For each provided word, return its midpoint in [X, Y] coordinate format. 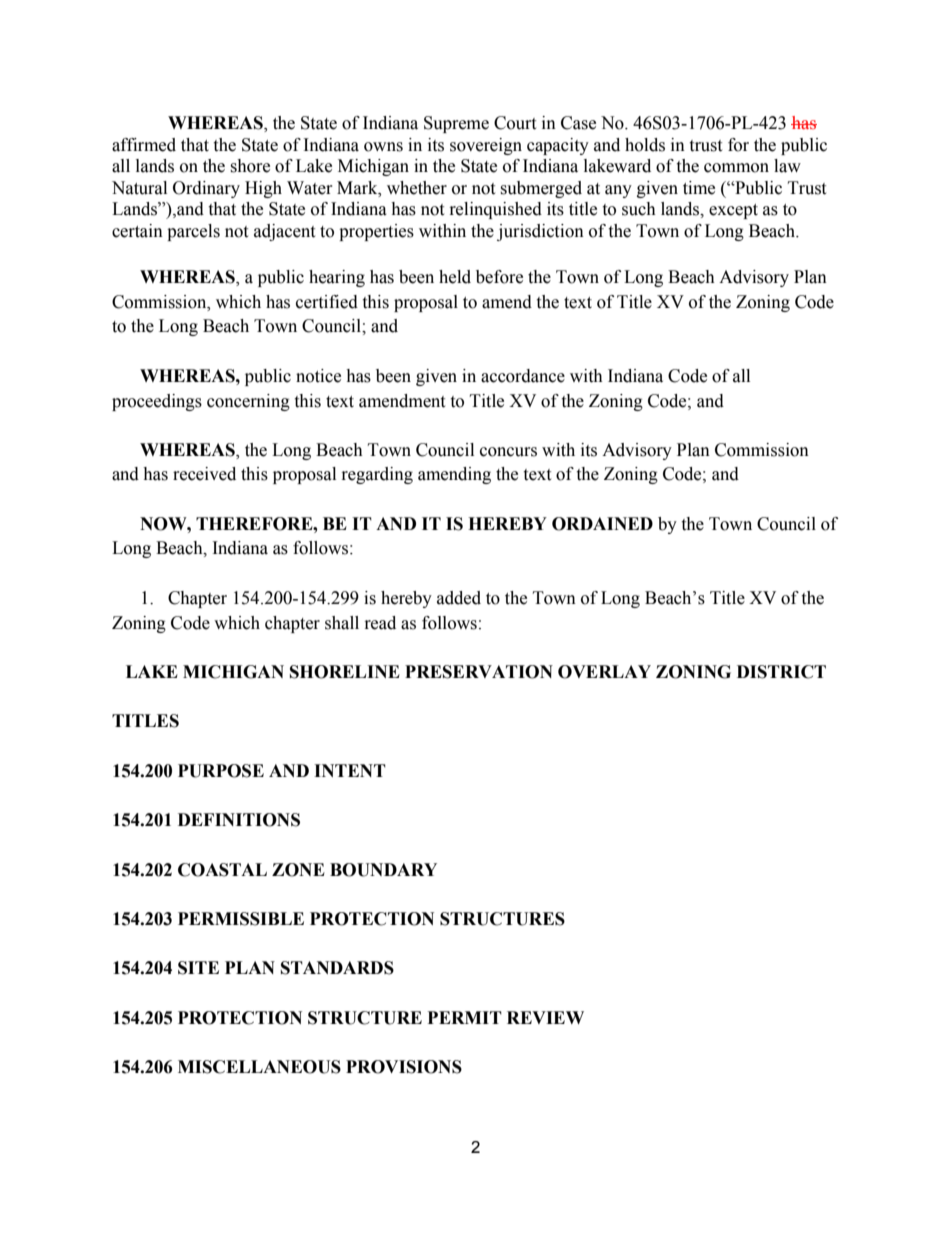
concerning [248, 402]
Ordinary [206, 189]
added [459, 598]
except [733, 211]
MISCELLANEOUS [259, 1067]
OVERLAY [604, 672]
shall [342, 623]
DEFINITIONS [239, 820]
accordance [523, 376]
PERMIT [465, 1017]
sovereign [486, 146]
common [736, 168]
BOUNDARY [383, 870]
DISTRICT [781, 672]
